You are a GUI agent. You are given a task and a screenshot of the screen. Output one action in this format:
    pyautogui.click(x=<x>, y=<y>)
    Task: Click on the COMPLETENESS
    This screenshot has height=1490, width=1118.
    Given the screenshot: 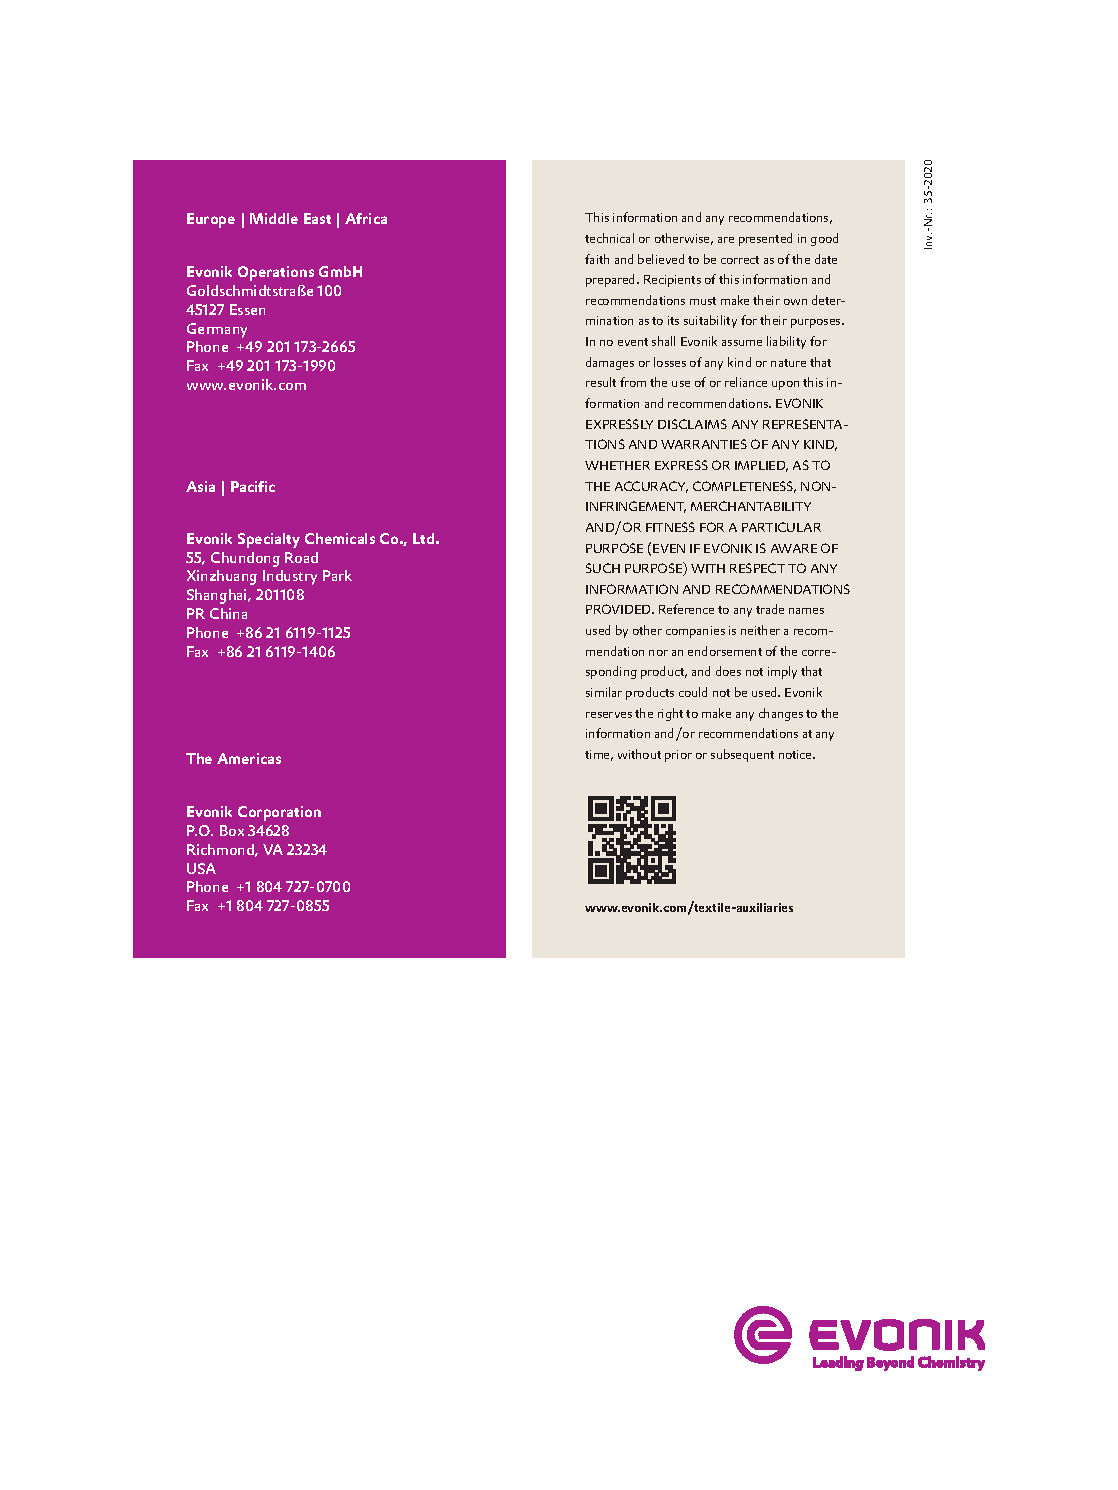 What is the action you would take?
    pyautogui.click(x=744, y=487)
